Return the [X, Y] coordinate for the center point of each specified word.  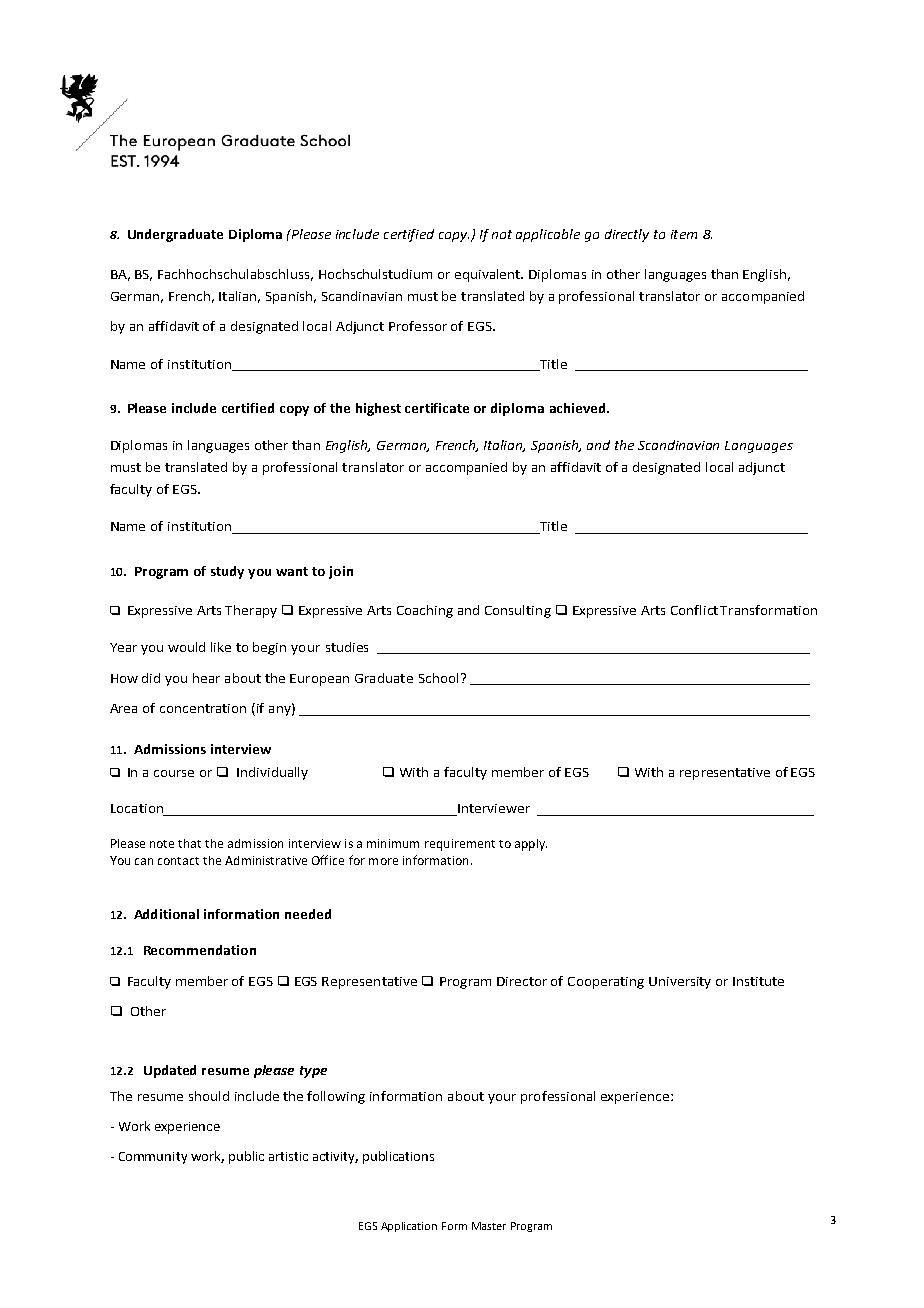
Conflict [694, 610]
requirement [460, 845]
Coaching [425, 611]
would [186, 647]
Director [522, 981]
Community [153, 1158]
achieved [579, 408]
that [189, 843]
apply [531, 845]
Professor [418, 326]
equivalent [489, 275]
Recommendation [200, 950]
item [684, 234]
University [680, 983]
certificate [437, 408]
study [227, 572]
